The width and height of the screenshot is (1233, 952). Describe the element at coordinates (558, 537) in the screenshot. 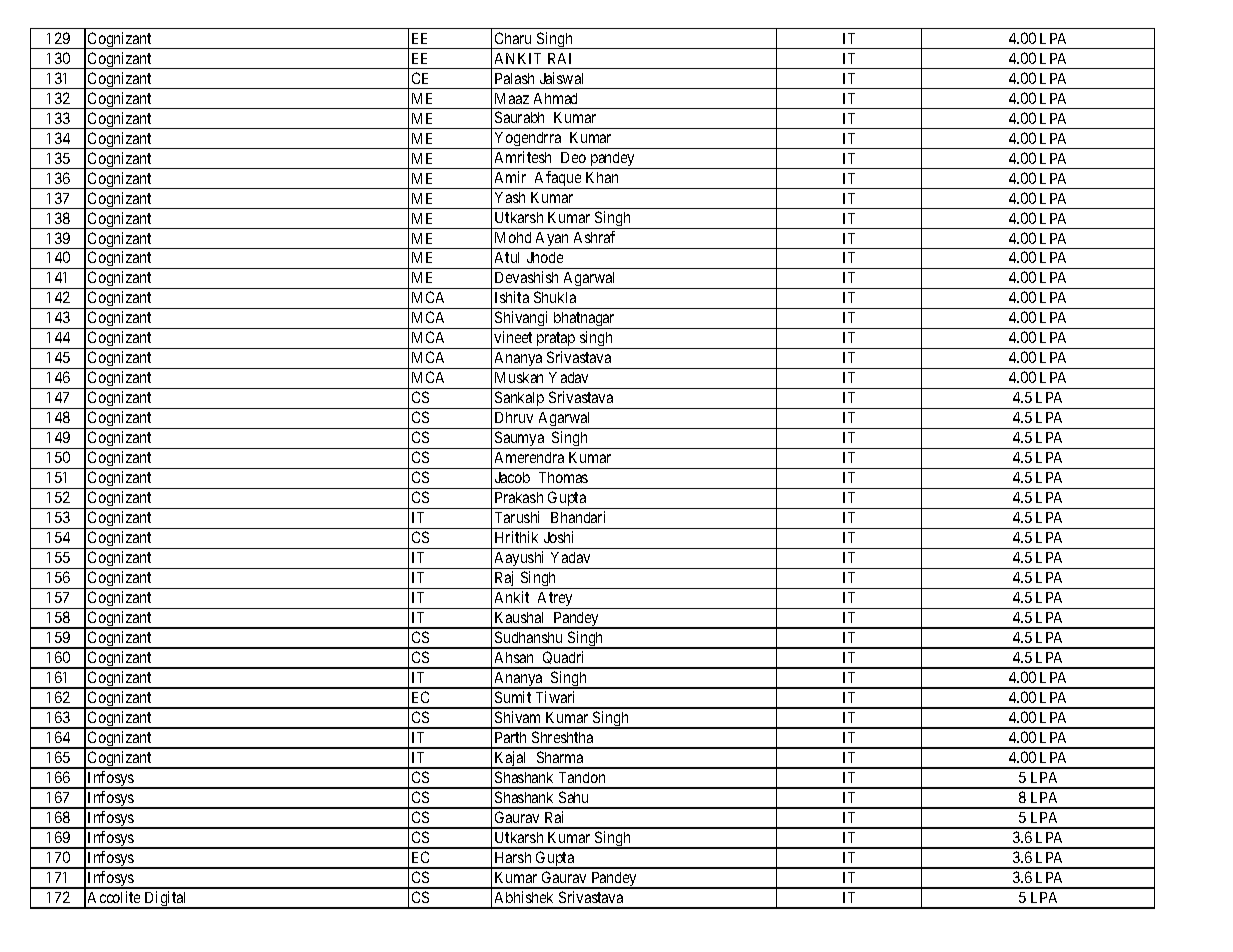

I see `Joshi` at that location.
